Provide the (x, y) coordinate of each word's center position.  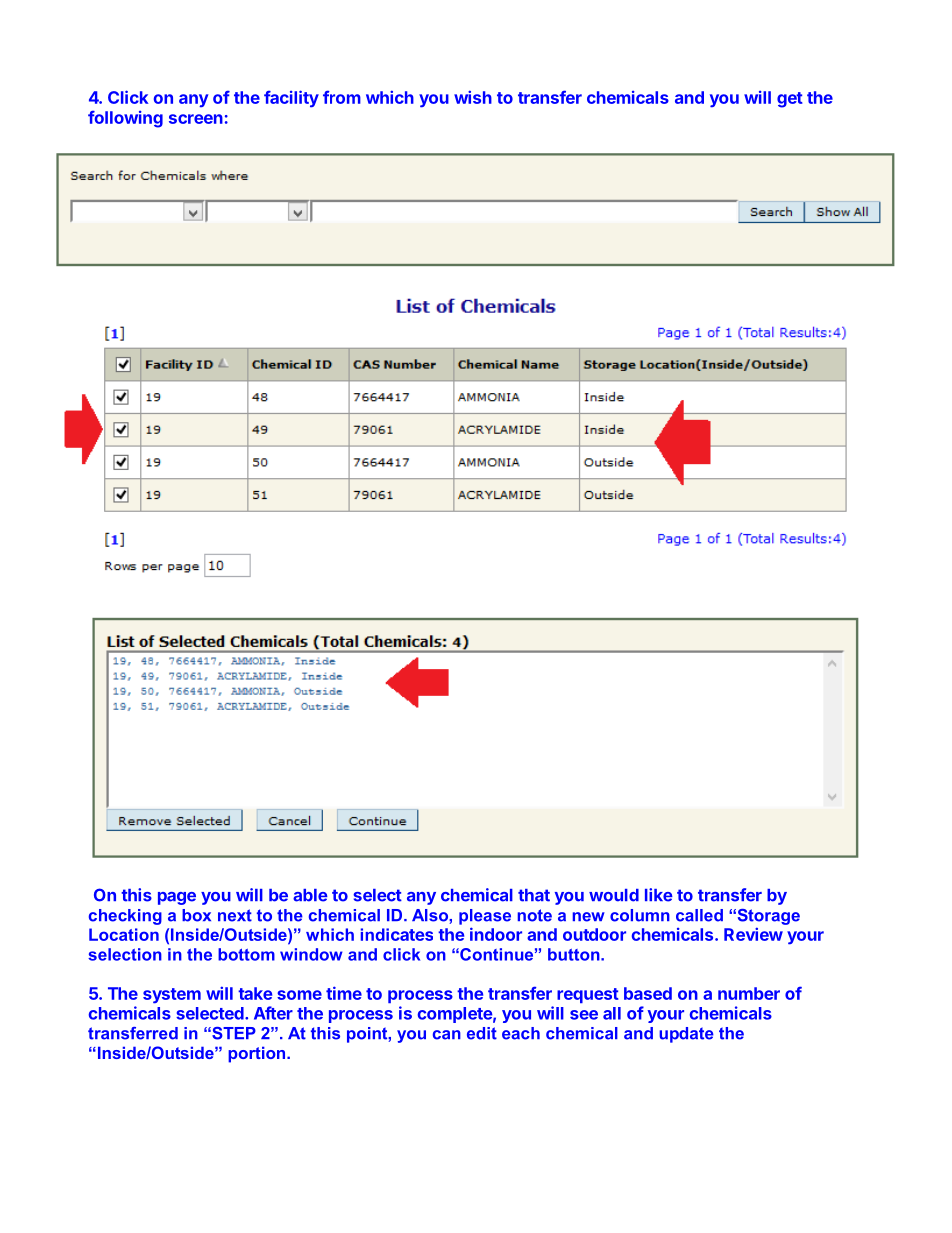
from (342, 97)
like (659, 895)
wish (473, 97)
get (790, 100)
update (686, 1035)
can (447, 1035)
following (125, 119)
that (534, 895)
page (177, 898)
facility (291, 99)
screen (196, 119)
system (172, 996)
